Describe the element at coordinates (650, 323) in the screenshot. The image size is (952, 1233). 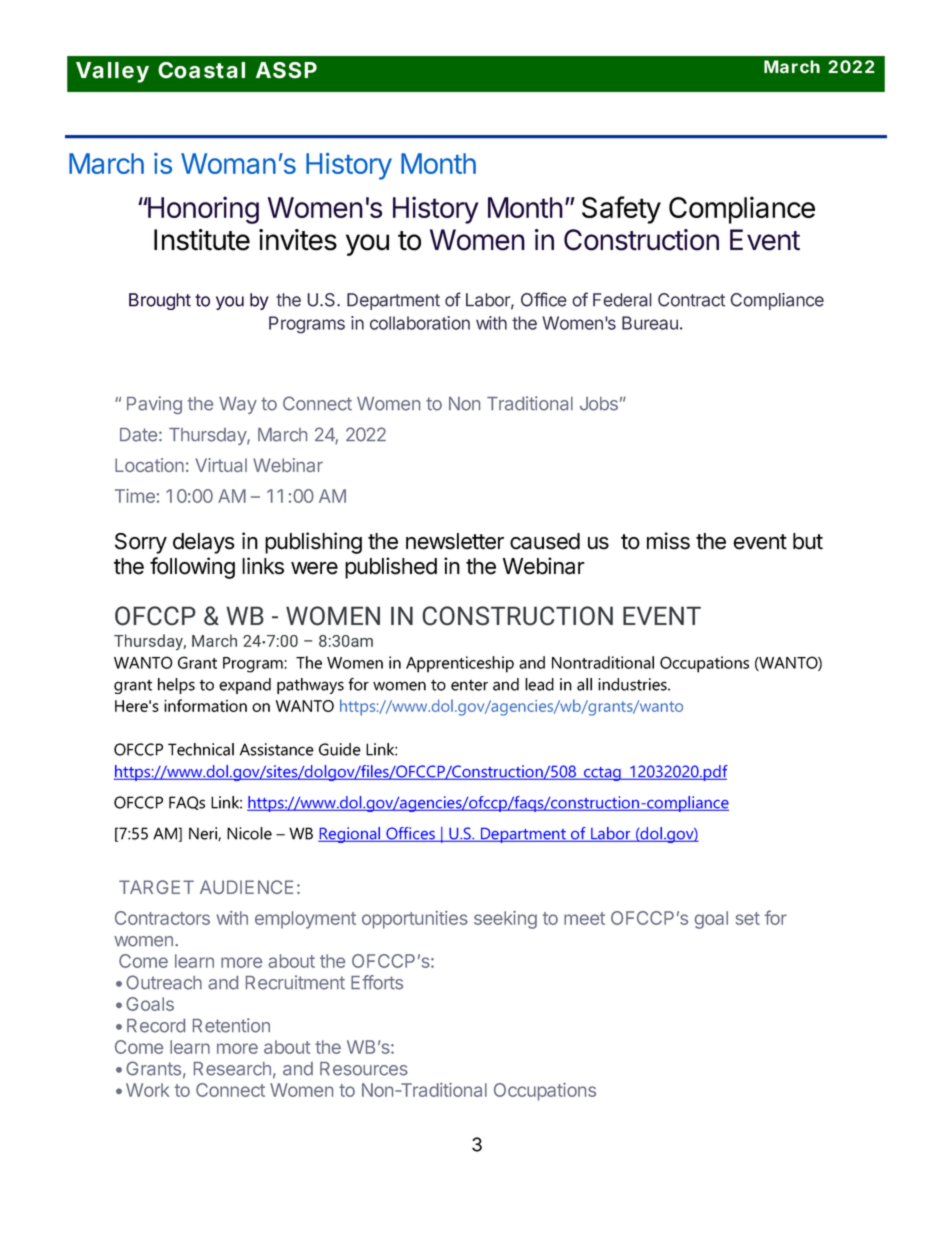
I see `Bureau` at that location.
